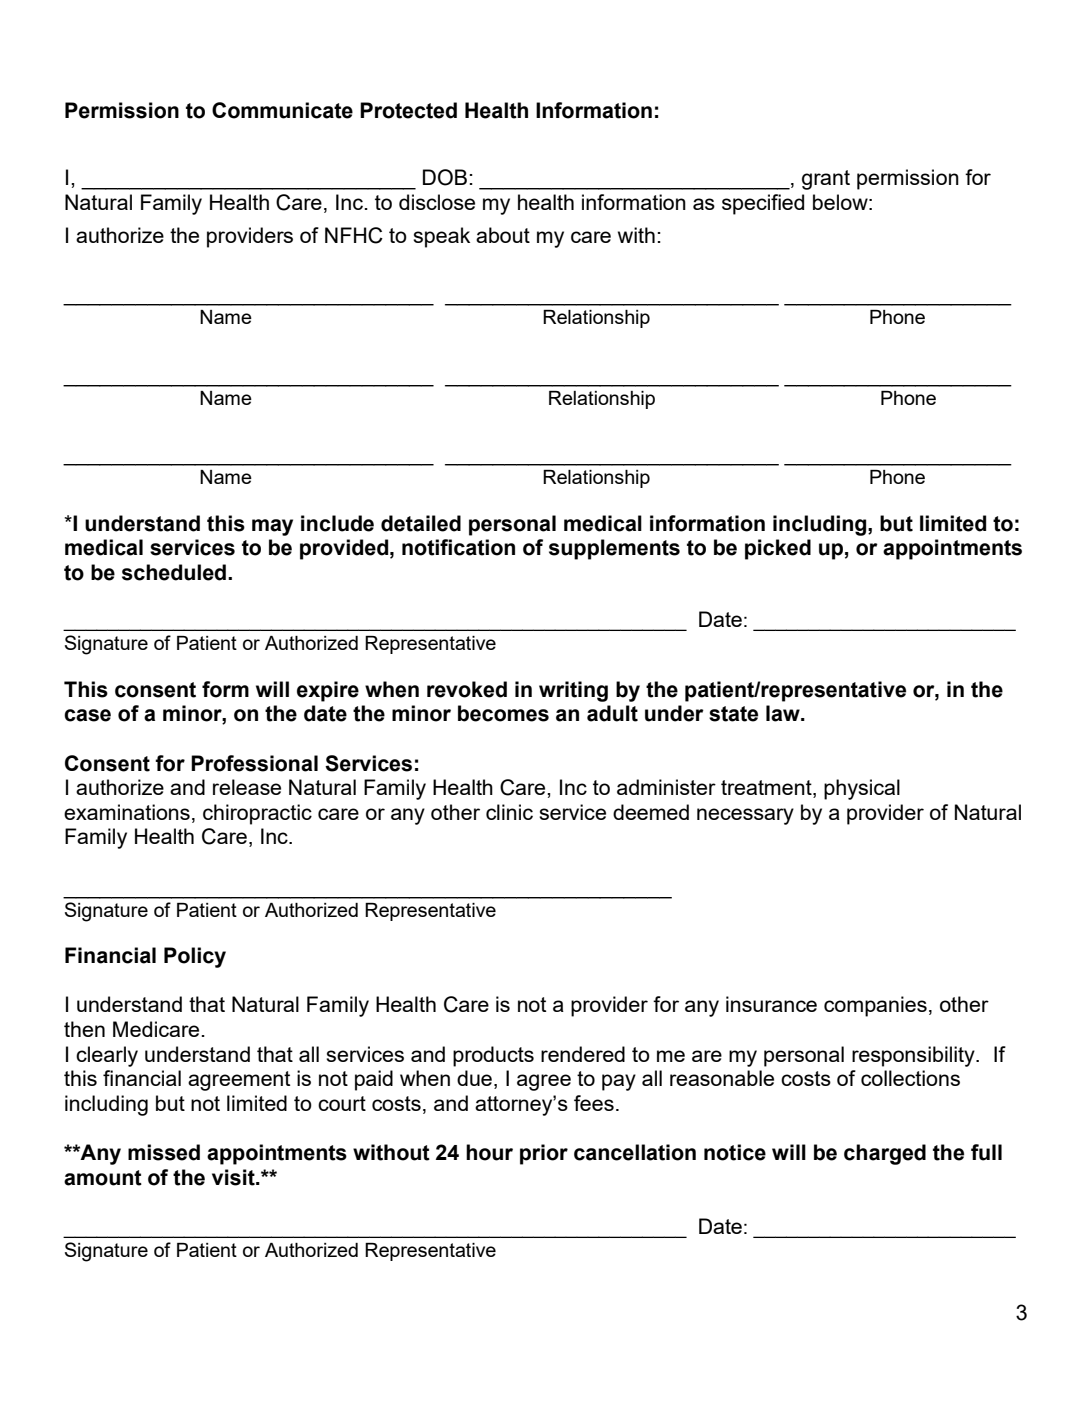 The height and width of the document is (1413, 1092). What do you see at coordinates (778, 549) in the document?
I see `picked` at bounding box center [778, 549].
